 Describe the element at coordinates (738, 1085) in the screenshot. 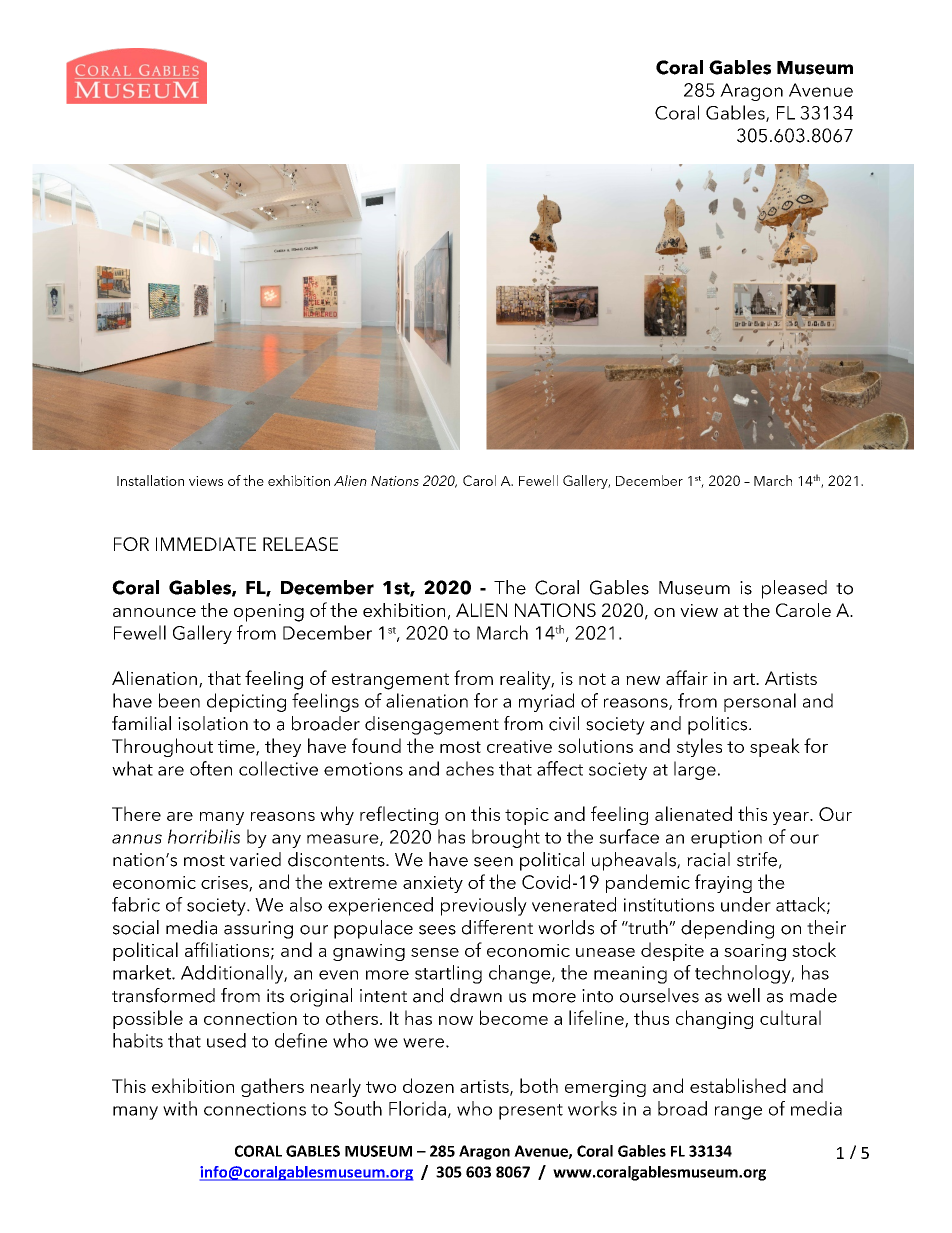

I see `established` at that location.
